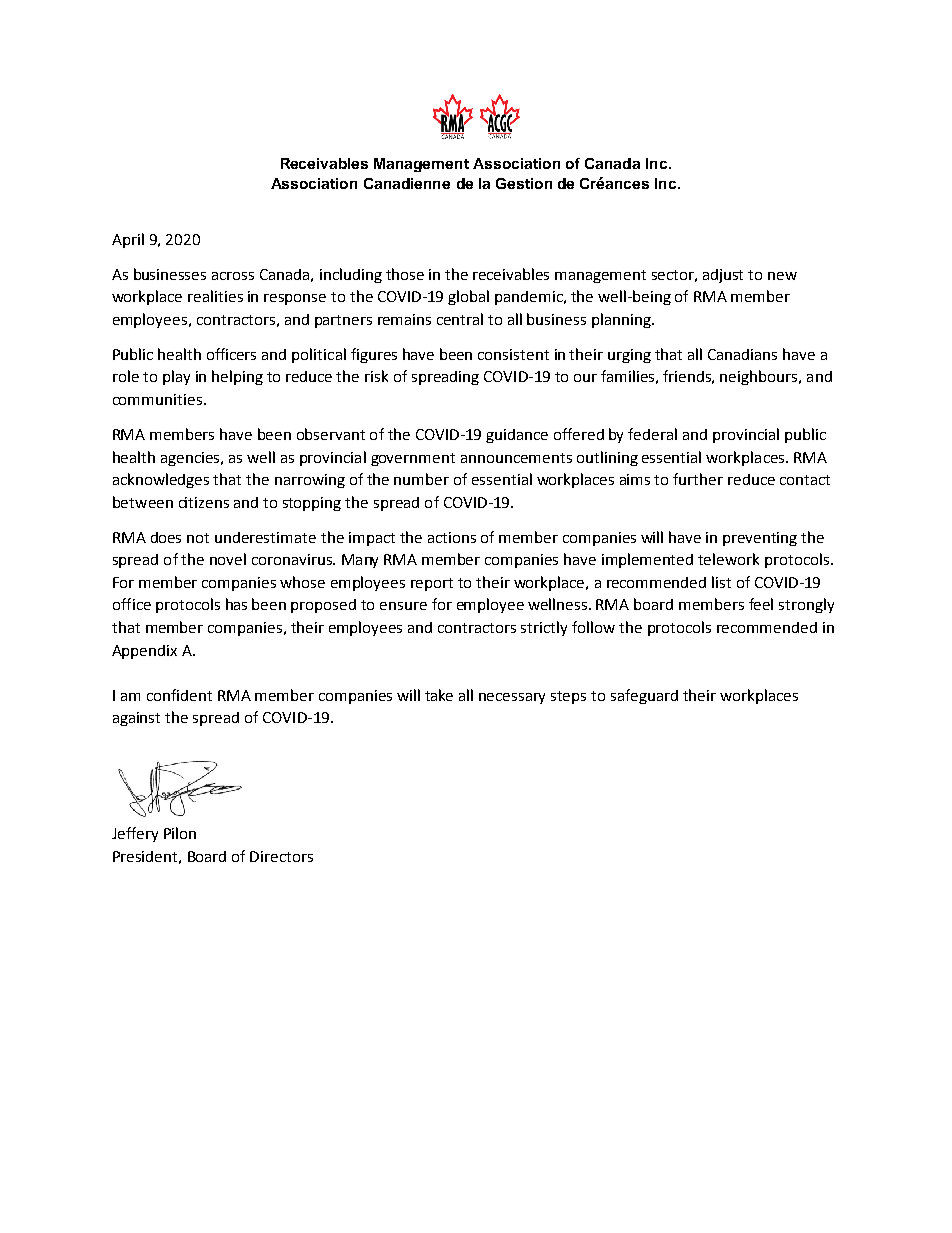  I want to click on adjust, so click(723, 276).
